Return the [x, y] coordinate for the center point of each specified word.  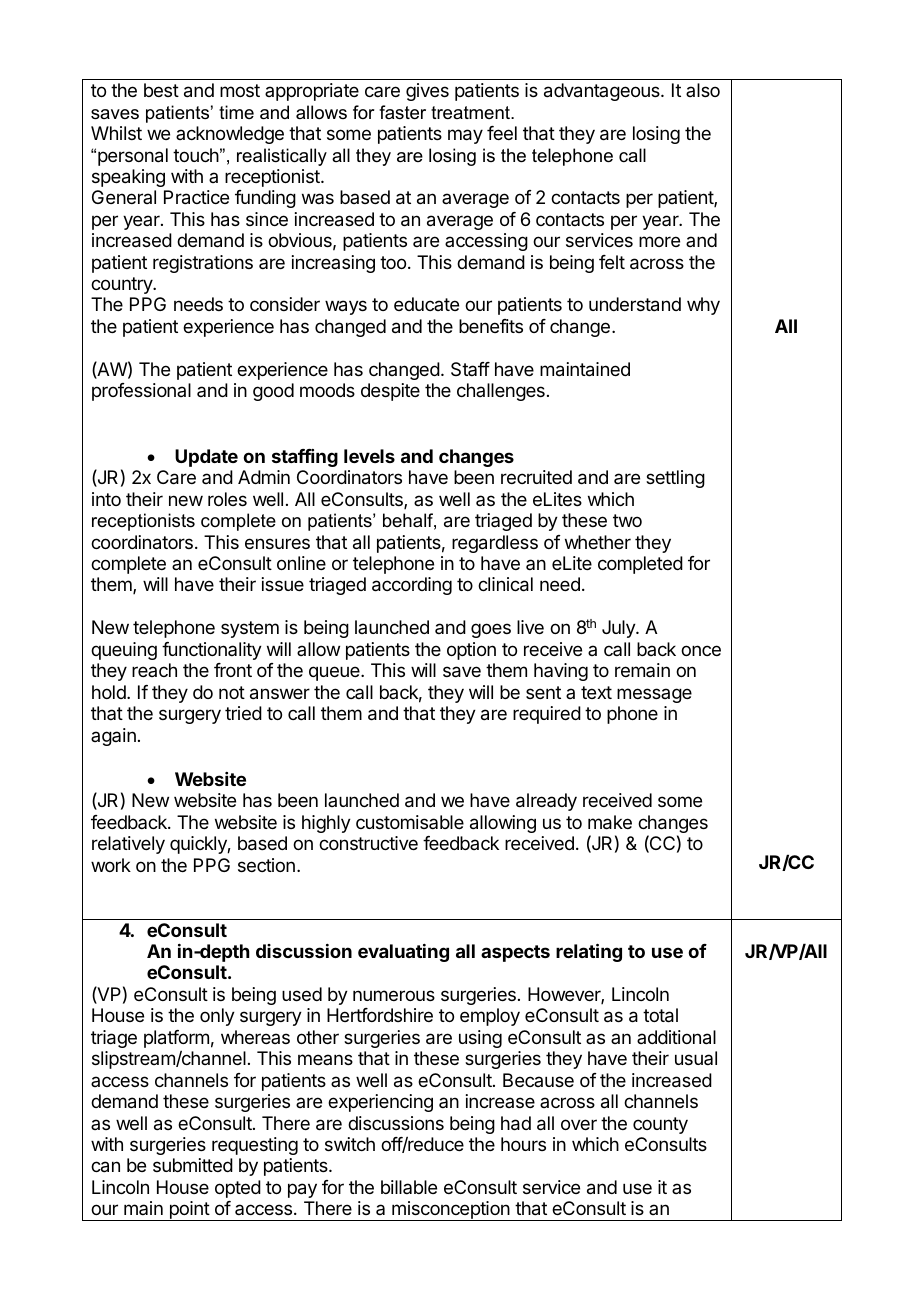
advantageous [603, 92]
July [619, 629]
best [161, 90]
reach [154, 670]
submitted [193, 1165]
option [471, 651]
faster [402, 112]
